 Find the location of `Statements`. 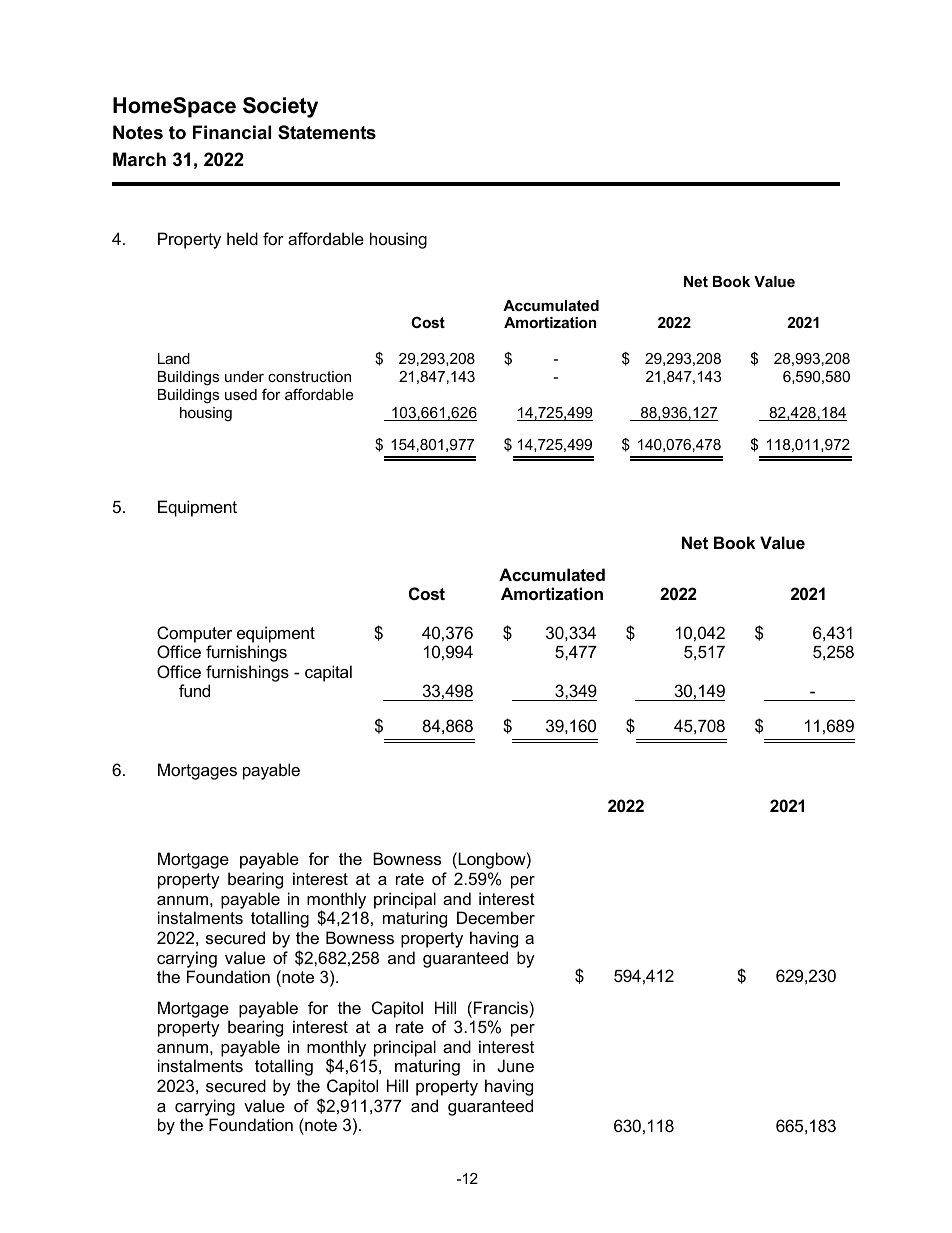

Statements is located at coordinates (327, 132).
